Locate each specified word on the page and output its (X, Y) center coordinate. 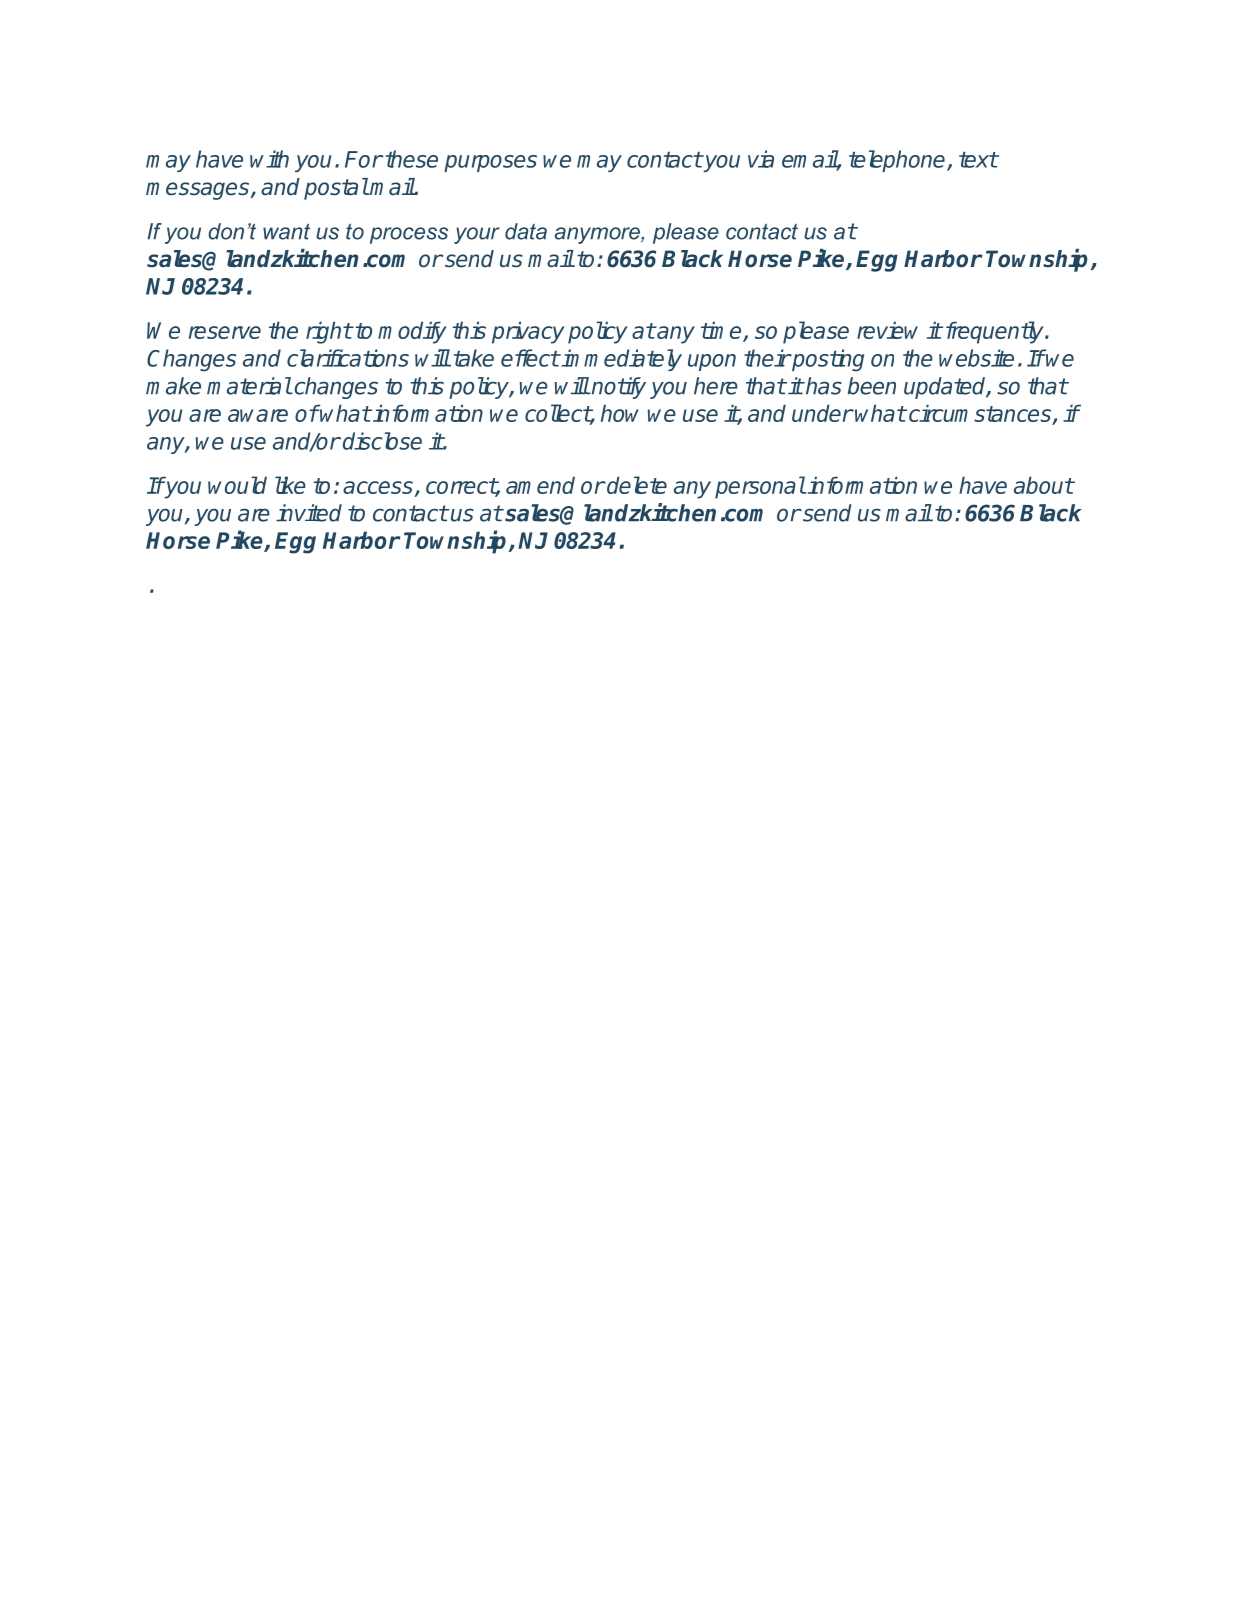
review (887, 330)
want (286, 232)
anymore (598, 235)
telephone (898, 161)
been (872, 386)
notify (618, 388)
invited (309, 513)
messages (199, 191)
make (173, 386)
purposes (490, 163)
